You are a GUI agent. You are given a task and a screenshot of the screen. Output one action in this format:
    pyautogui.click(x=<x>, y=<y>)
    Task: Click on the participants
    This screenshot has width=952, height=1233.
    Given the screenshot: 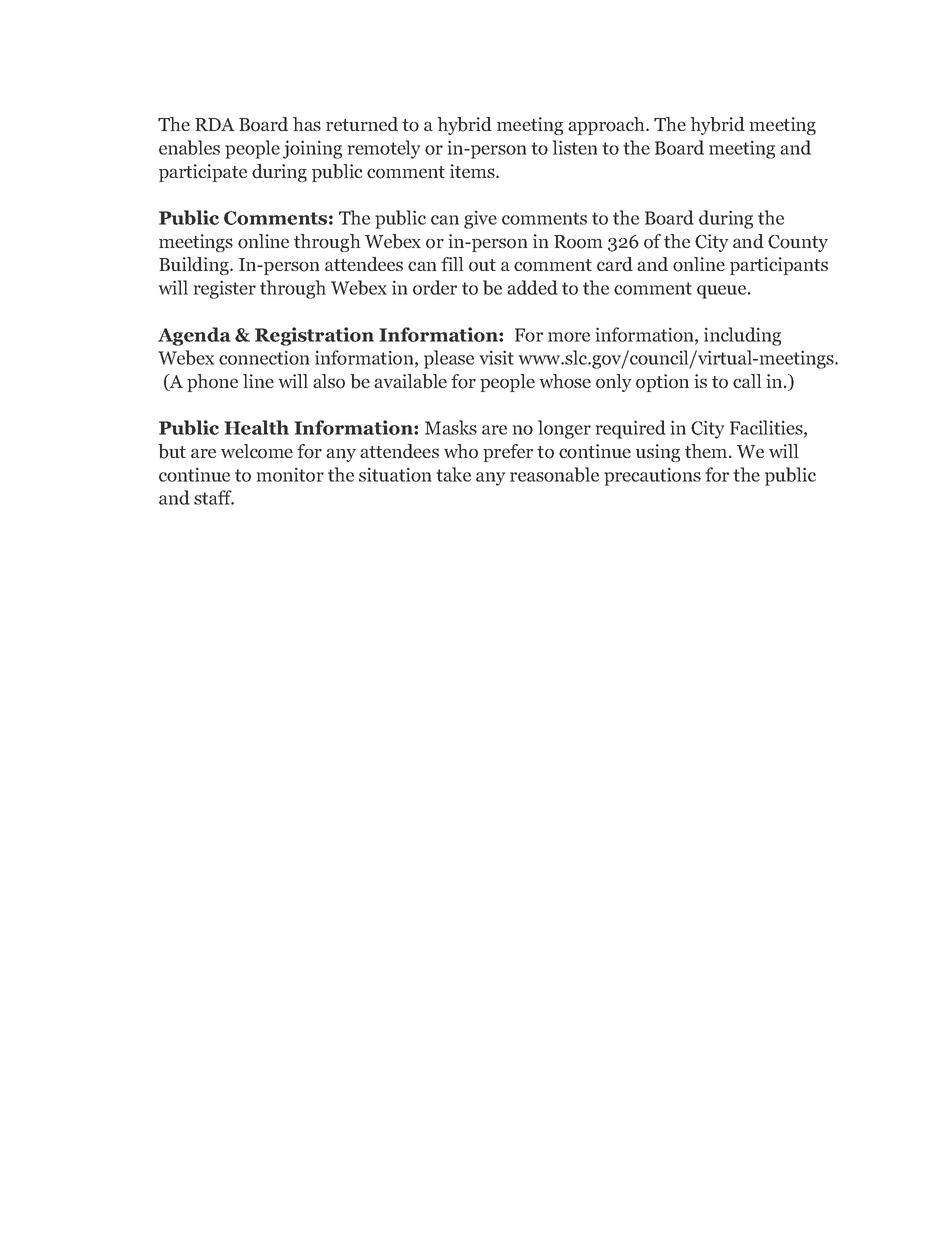 What is the action you would take?
    pyautogui.click(x=779, y=266)
